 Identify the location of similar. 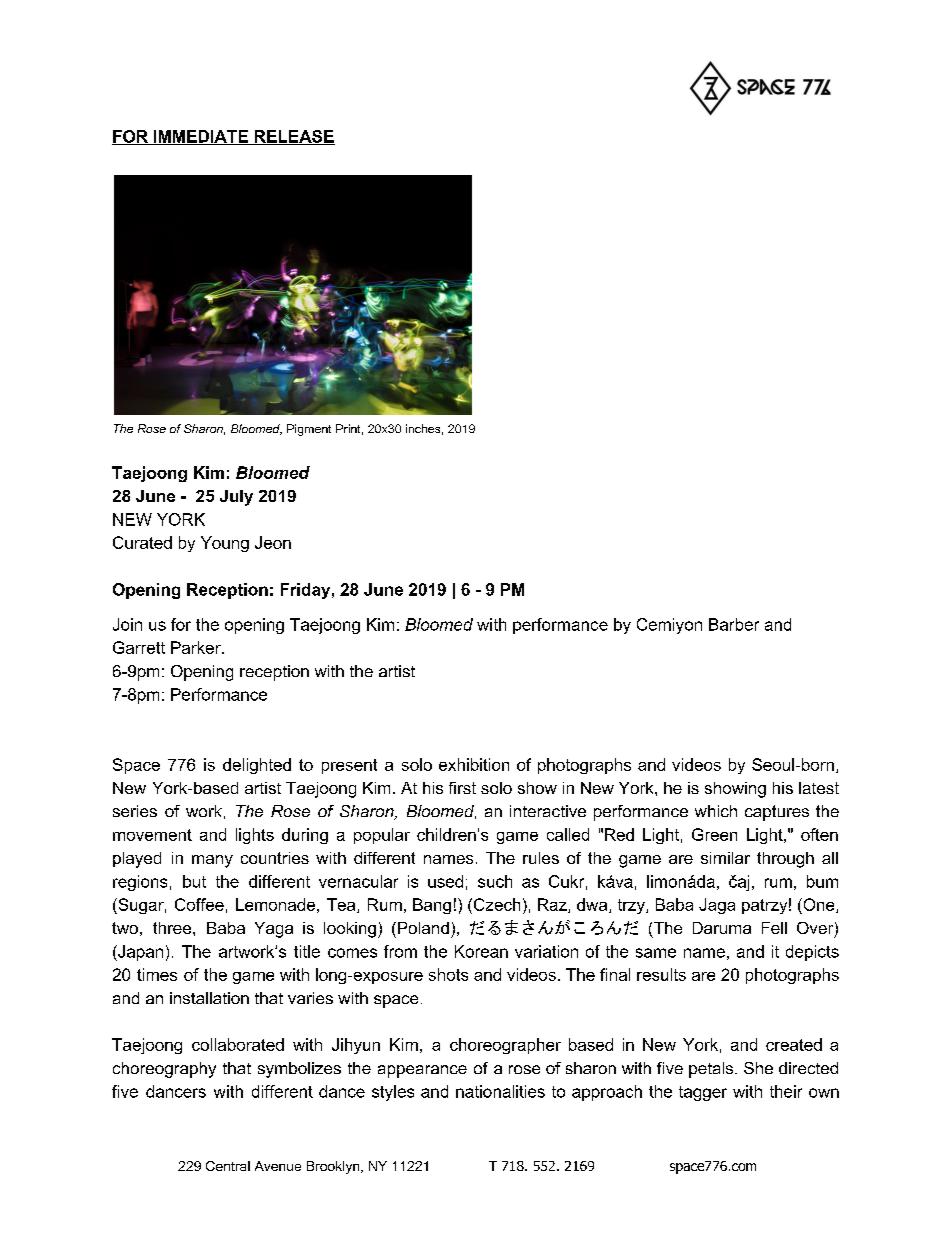
(725, 858).
